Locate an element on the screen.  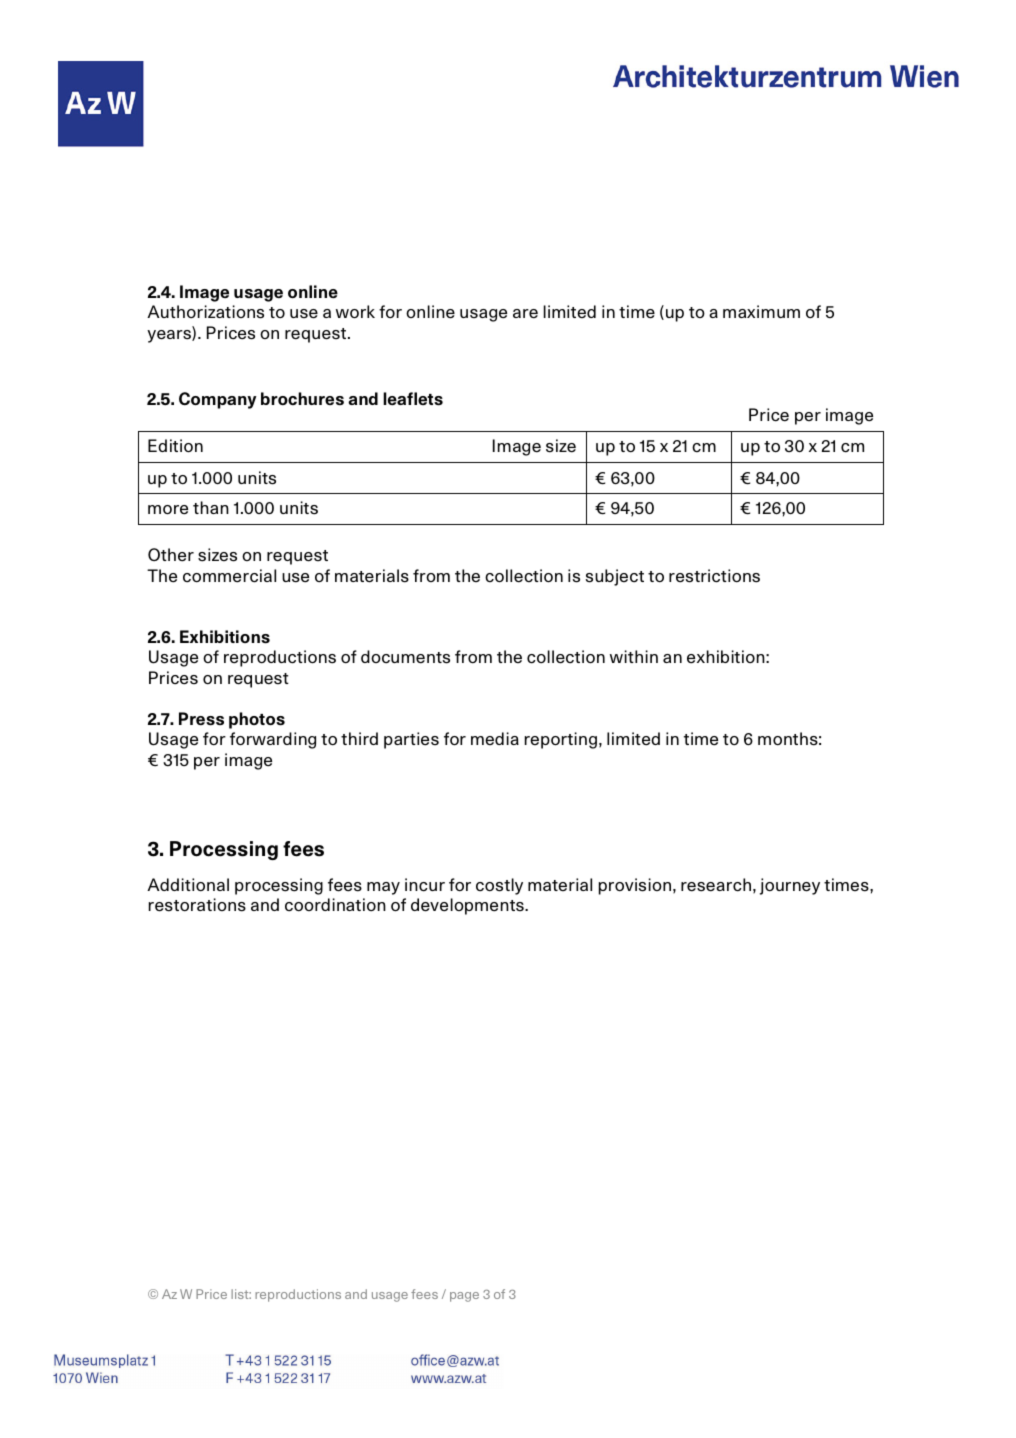
journey is located at coordinates (790, 886).
